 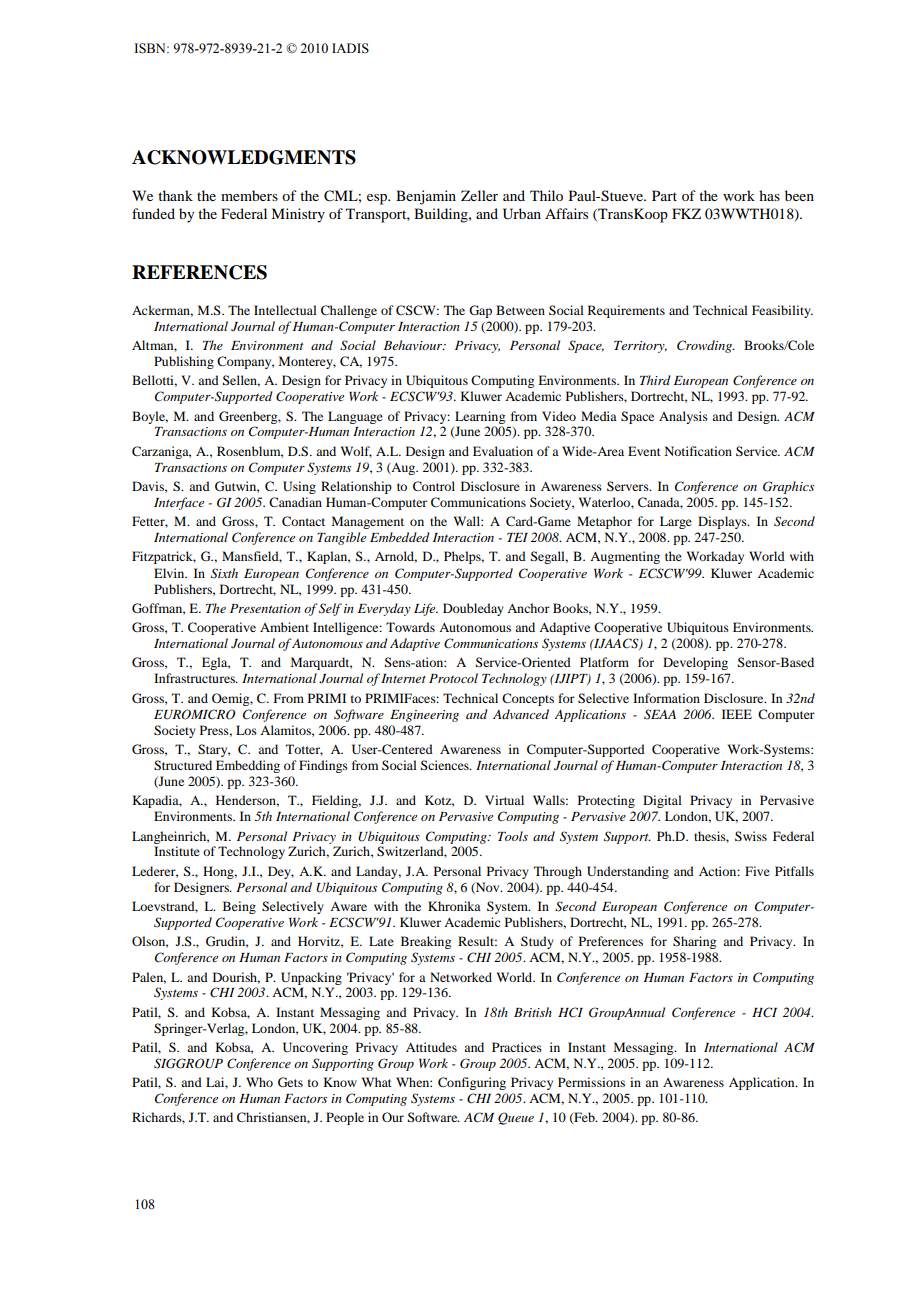 What do you see at coordinates (695, 663) in the page?
I see `Developing` at bounding box center [695, 663].
